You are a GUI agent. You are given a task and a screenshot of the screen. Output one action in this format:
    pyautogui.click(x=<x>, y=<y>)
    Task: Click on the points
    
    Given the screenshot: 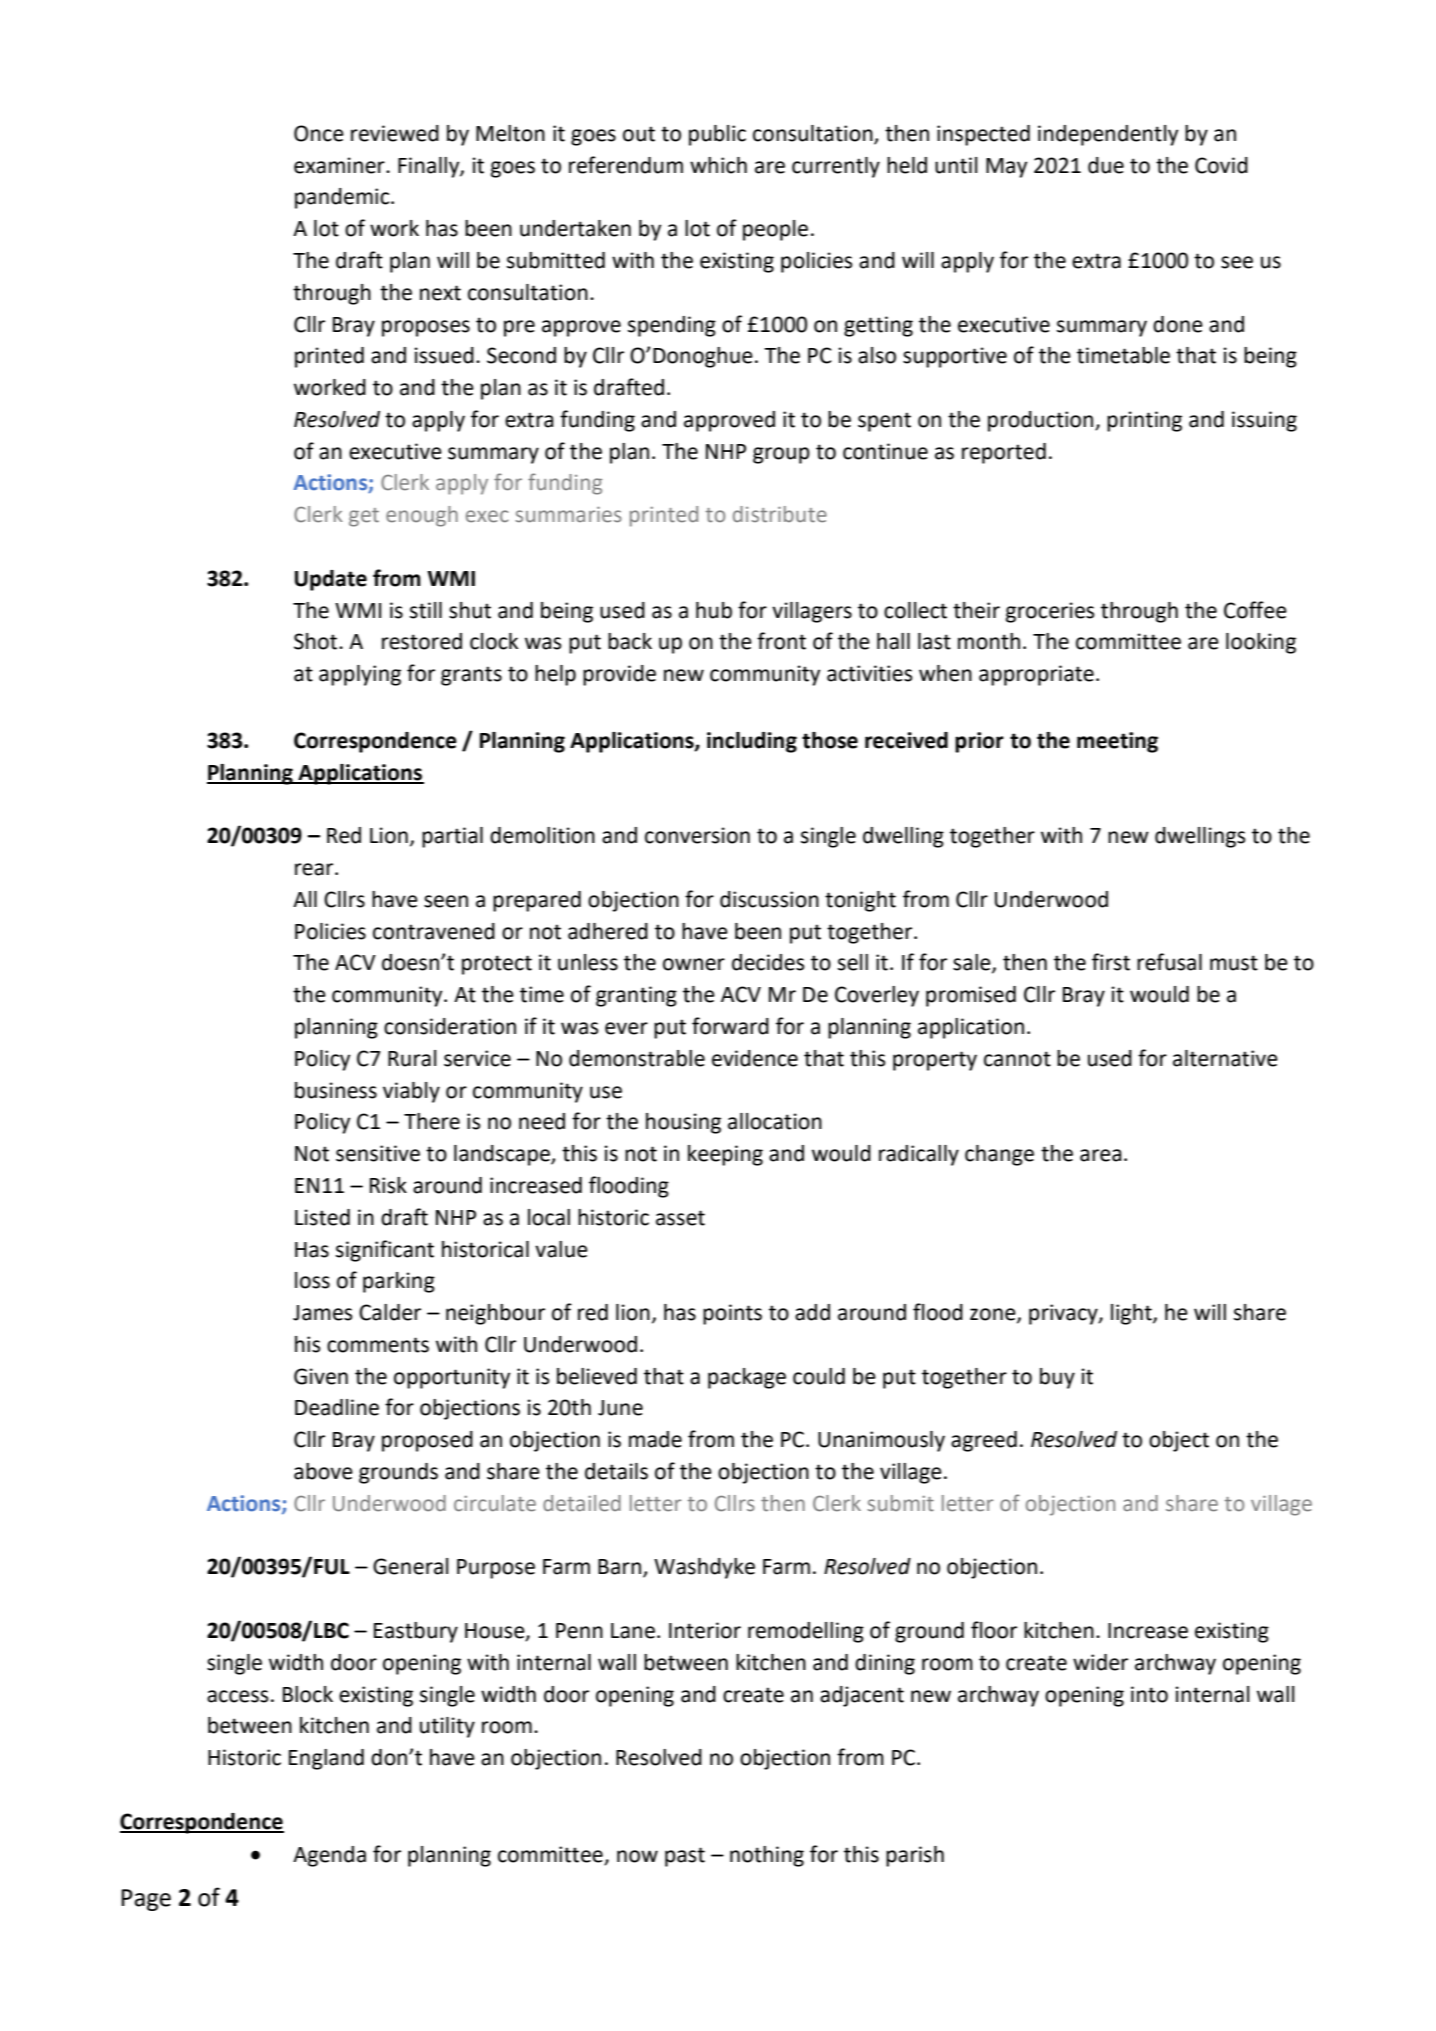 What is the action you would take?
    pyautogui.click(x=732, y=1314)
